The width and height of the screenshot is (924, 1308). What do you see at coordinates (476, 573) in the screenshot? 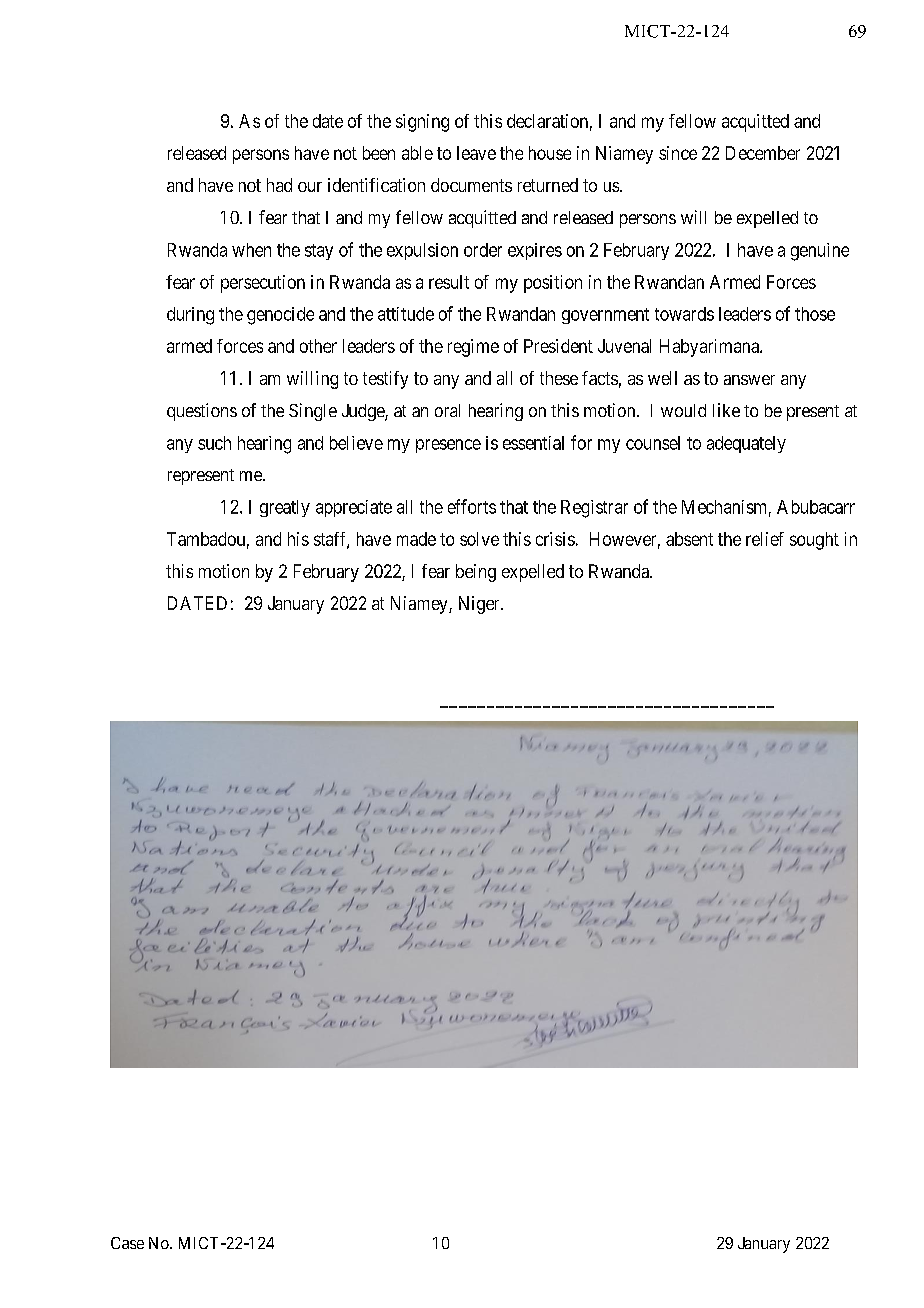
I see `being` at bounding box center [476, 573].
